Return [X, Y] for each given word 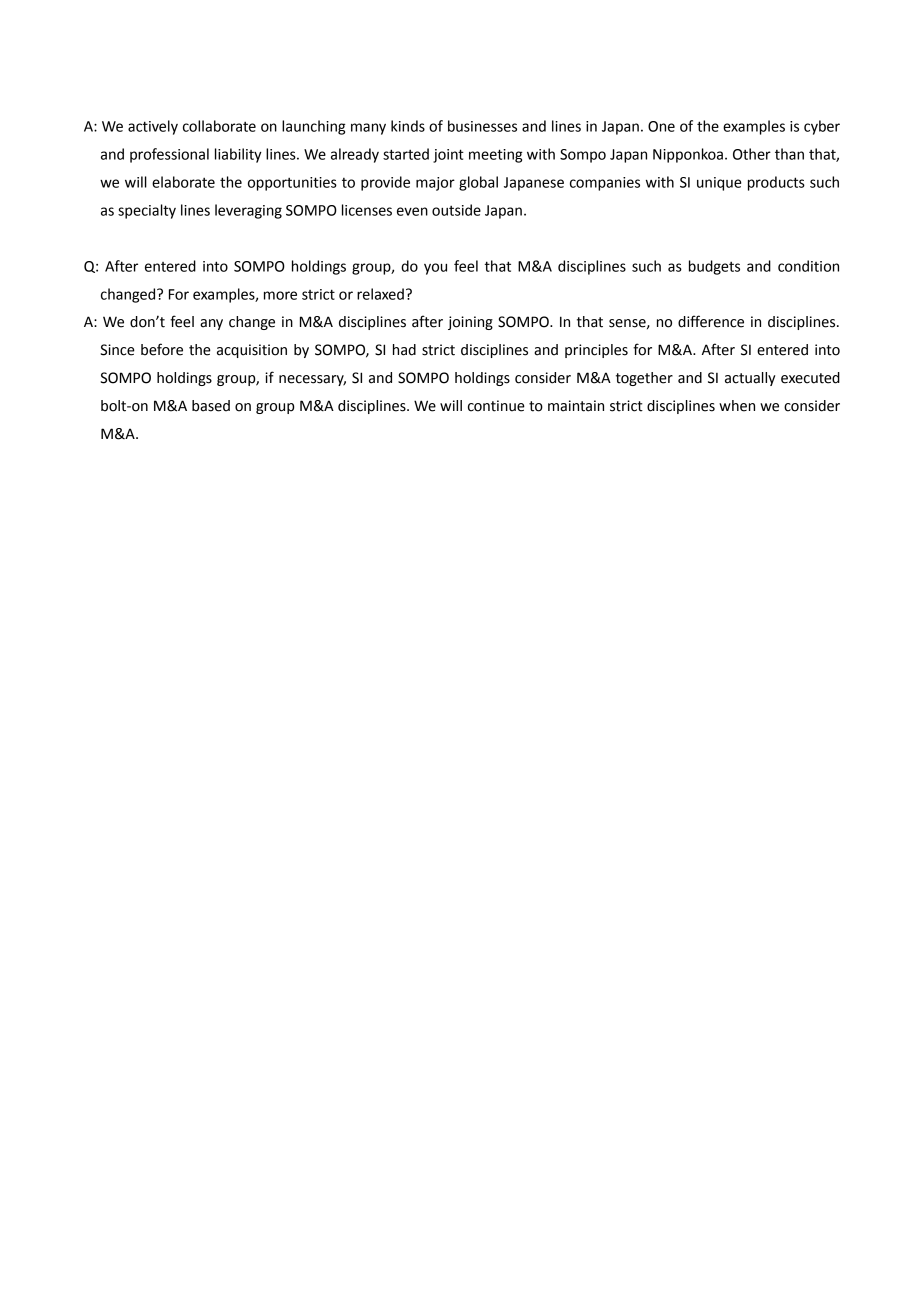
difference [711, 321]
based [211, 406]
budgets [714, 267]
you [435, 269]
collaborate [219, 126]
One [661, 126]
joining [470, 323]
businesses [482, 126]
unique [719, 184]
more [280, 295]
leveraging [248, 211]
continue [496, 406]
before [162, 349]
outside [456, 210]
